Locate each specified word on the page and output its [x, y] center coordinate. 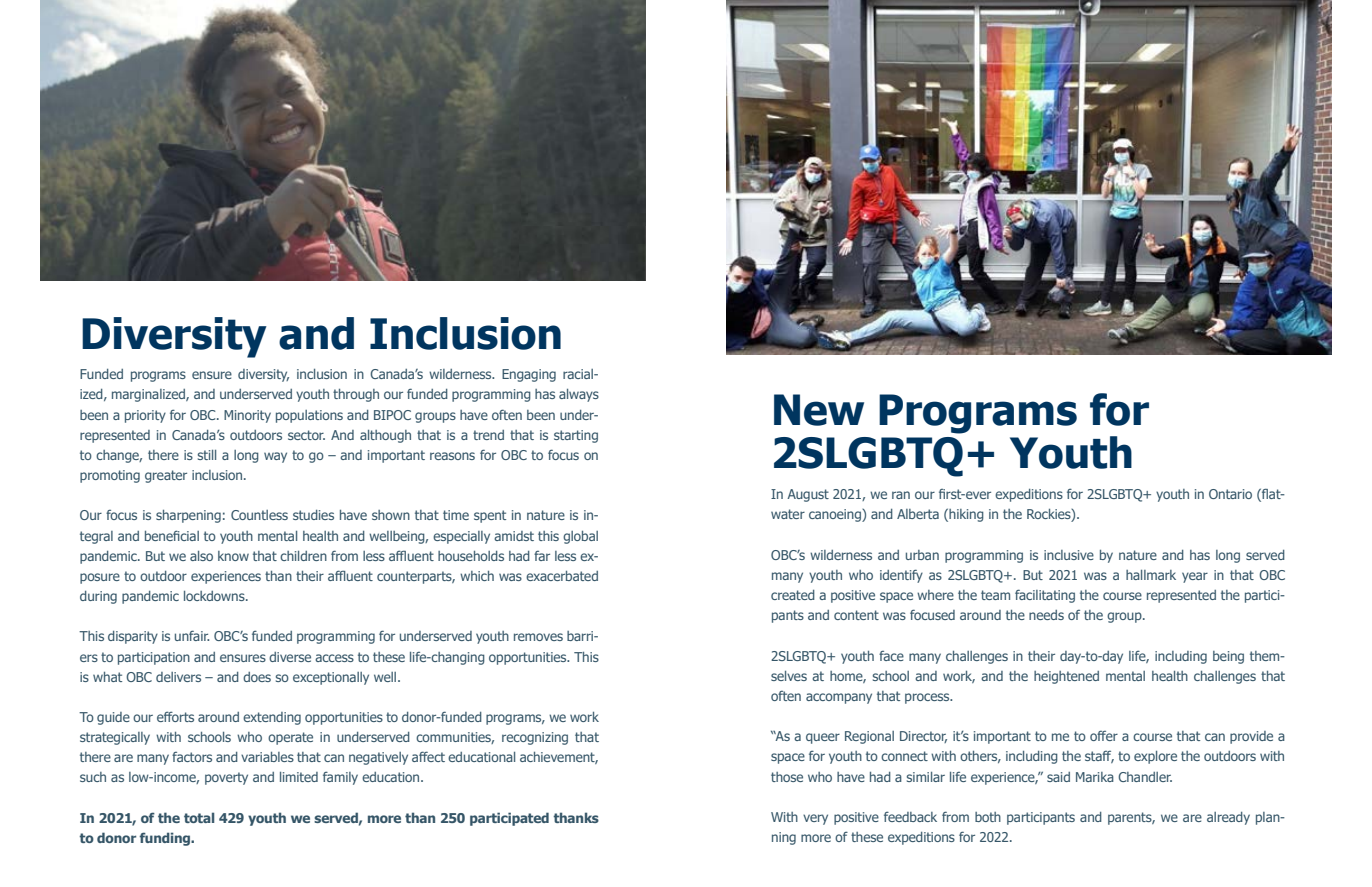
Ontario [1230, 494]
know [233, 556]
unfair [192, 635]
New [819, 410]
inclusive [1069, 555]
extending [272, 718]
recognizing [535, 738]
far [542, 556]
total [199, 817]
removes [538, 637]
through [356, 395]
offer [1104, 736]
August [808, 495]
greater [166, 476]
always [579, 395]
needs [1046, 615]
